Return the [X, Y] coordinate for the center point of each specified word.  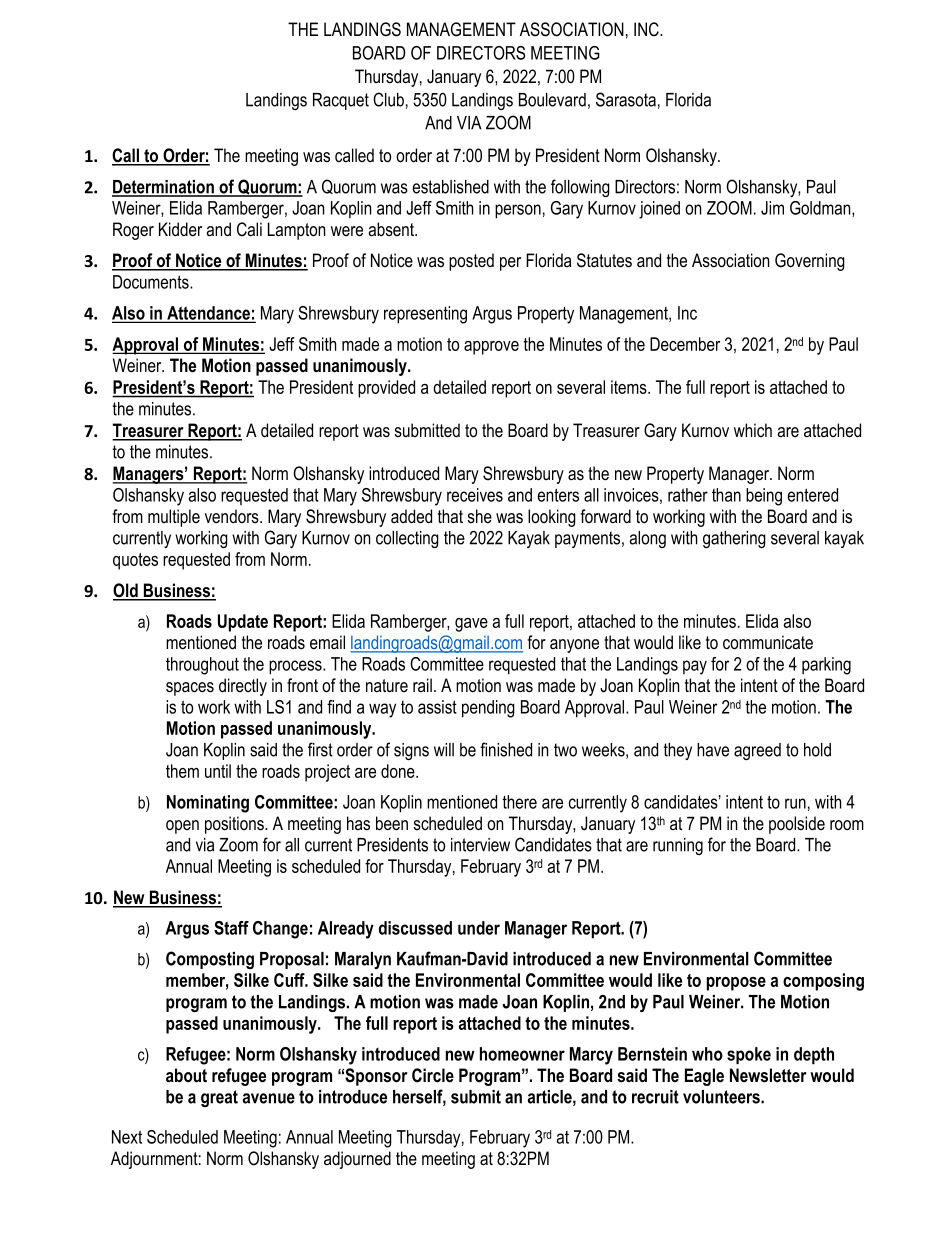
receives [475, 495]
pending [488, 709]
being [764, 497]
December [685, 344]
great [219, 1098]
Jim [772, 208]
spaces [190, 689]
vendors [233, 516]
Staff [231, 928]
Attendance [208, 314]
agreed [757, 751]
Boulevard [552, 100]
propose [736, 984]
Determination [164, 188]
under [479, 928]
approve [491, 348]
